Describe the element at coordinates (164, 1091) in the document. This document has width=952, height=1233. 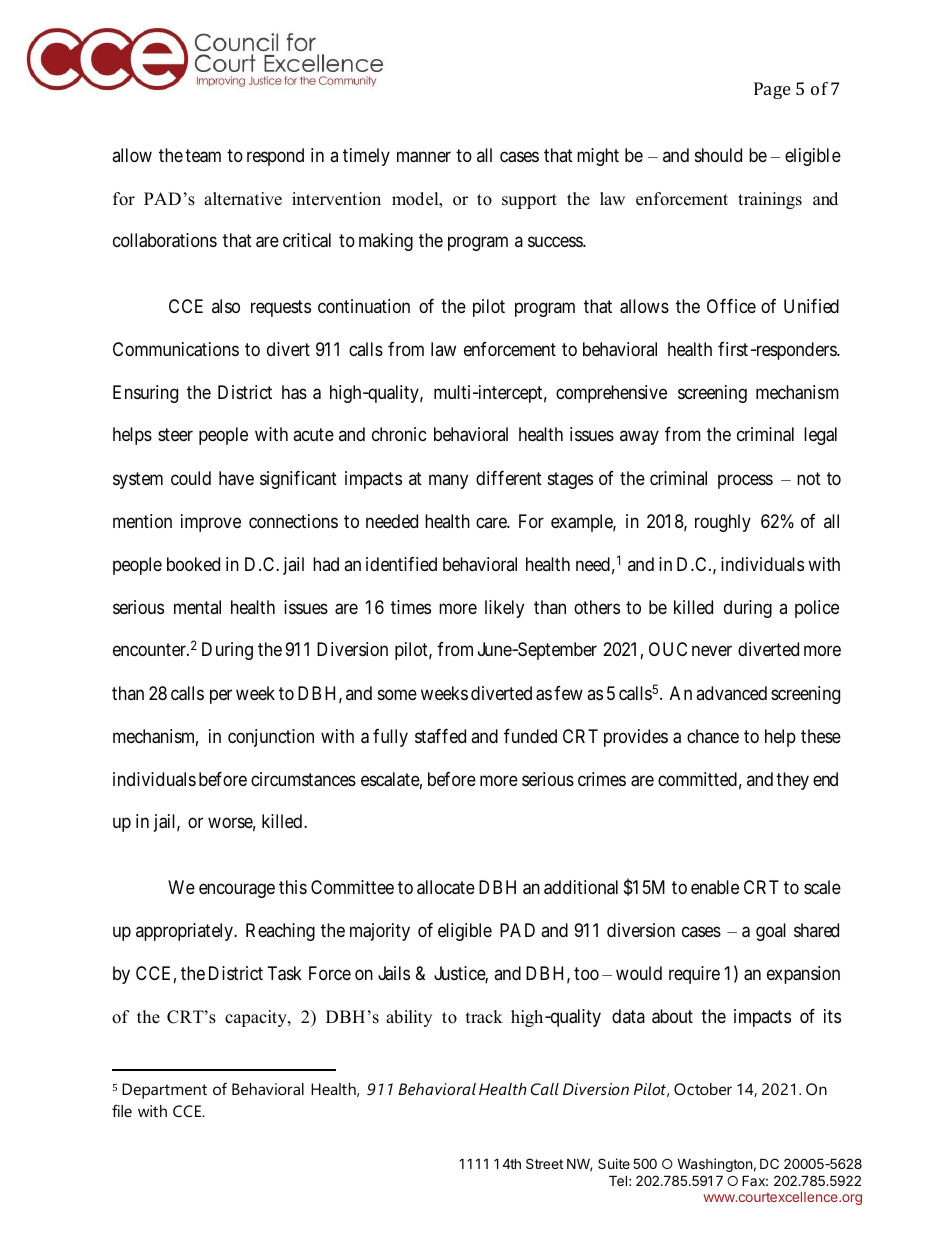
I see `Department` at that location.
